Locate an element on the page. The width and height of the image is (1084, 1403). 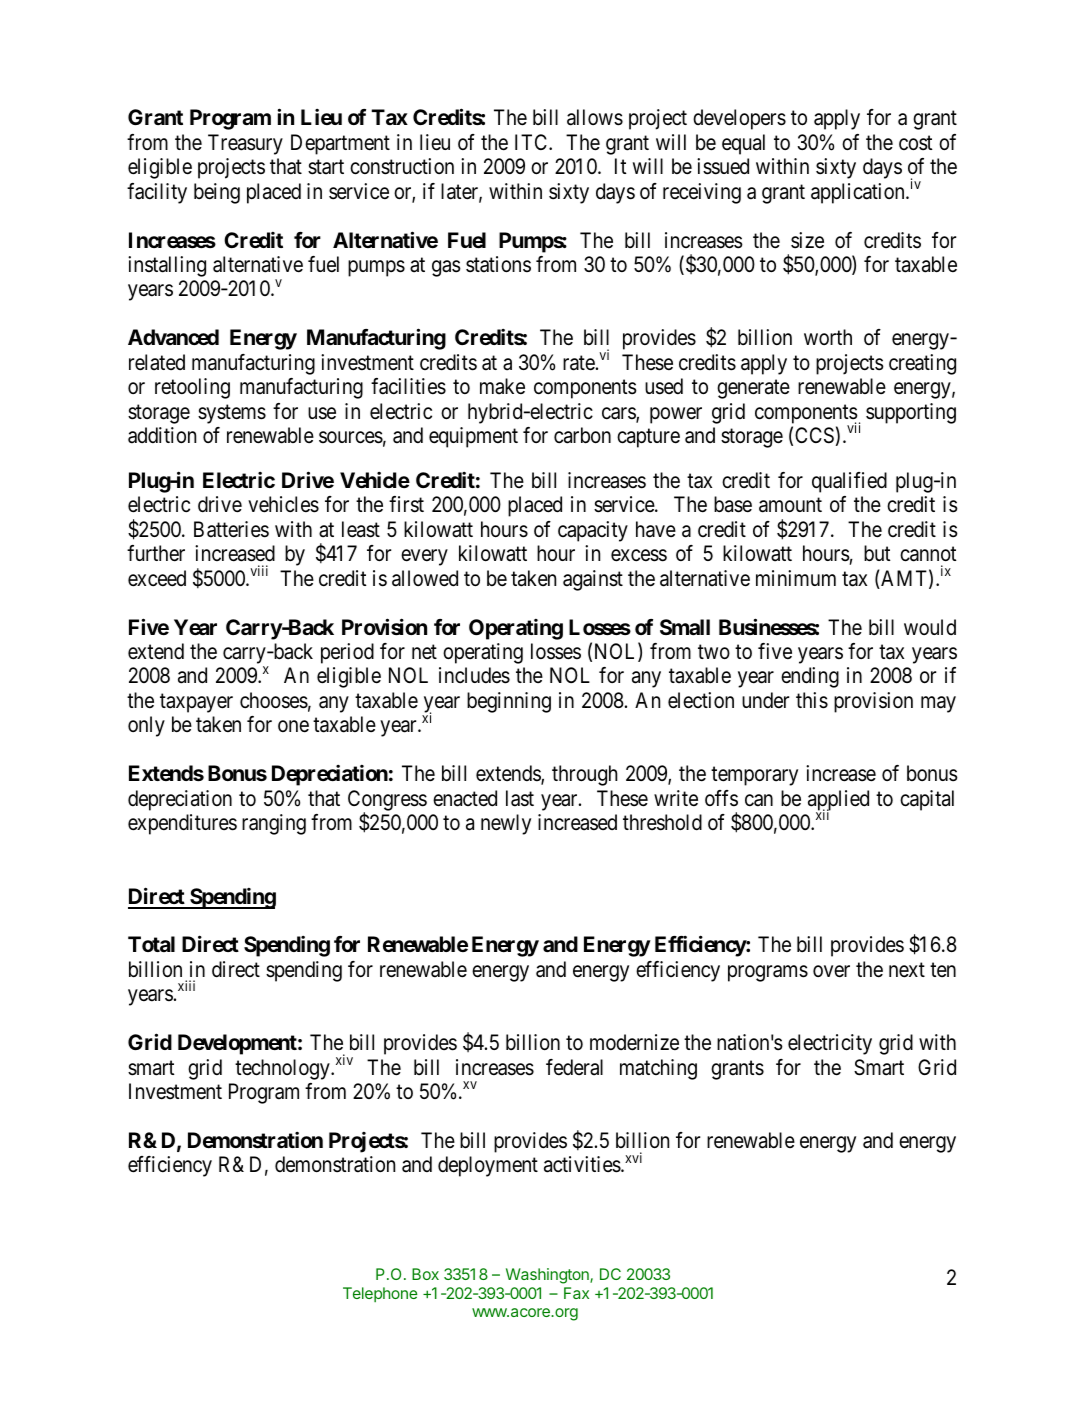
Telephone is located at coordinates (380, 1294).
